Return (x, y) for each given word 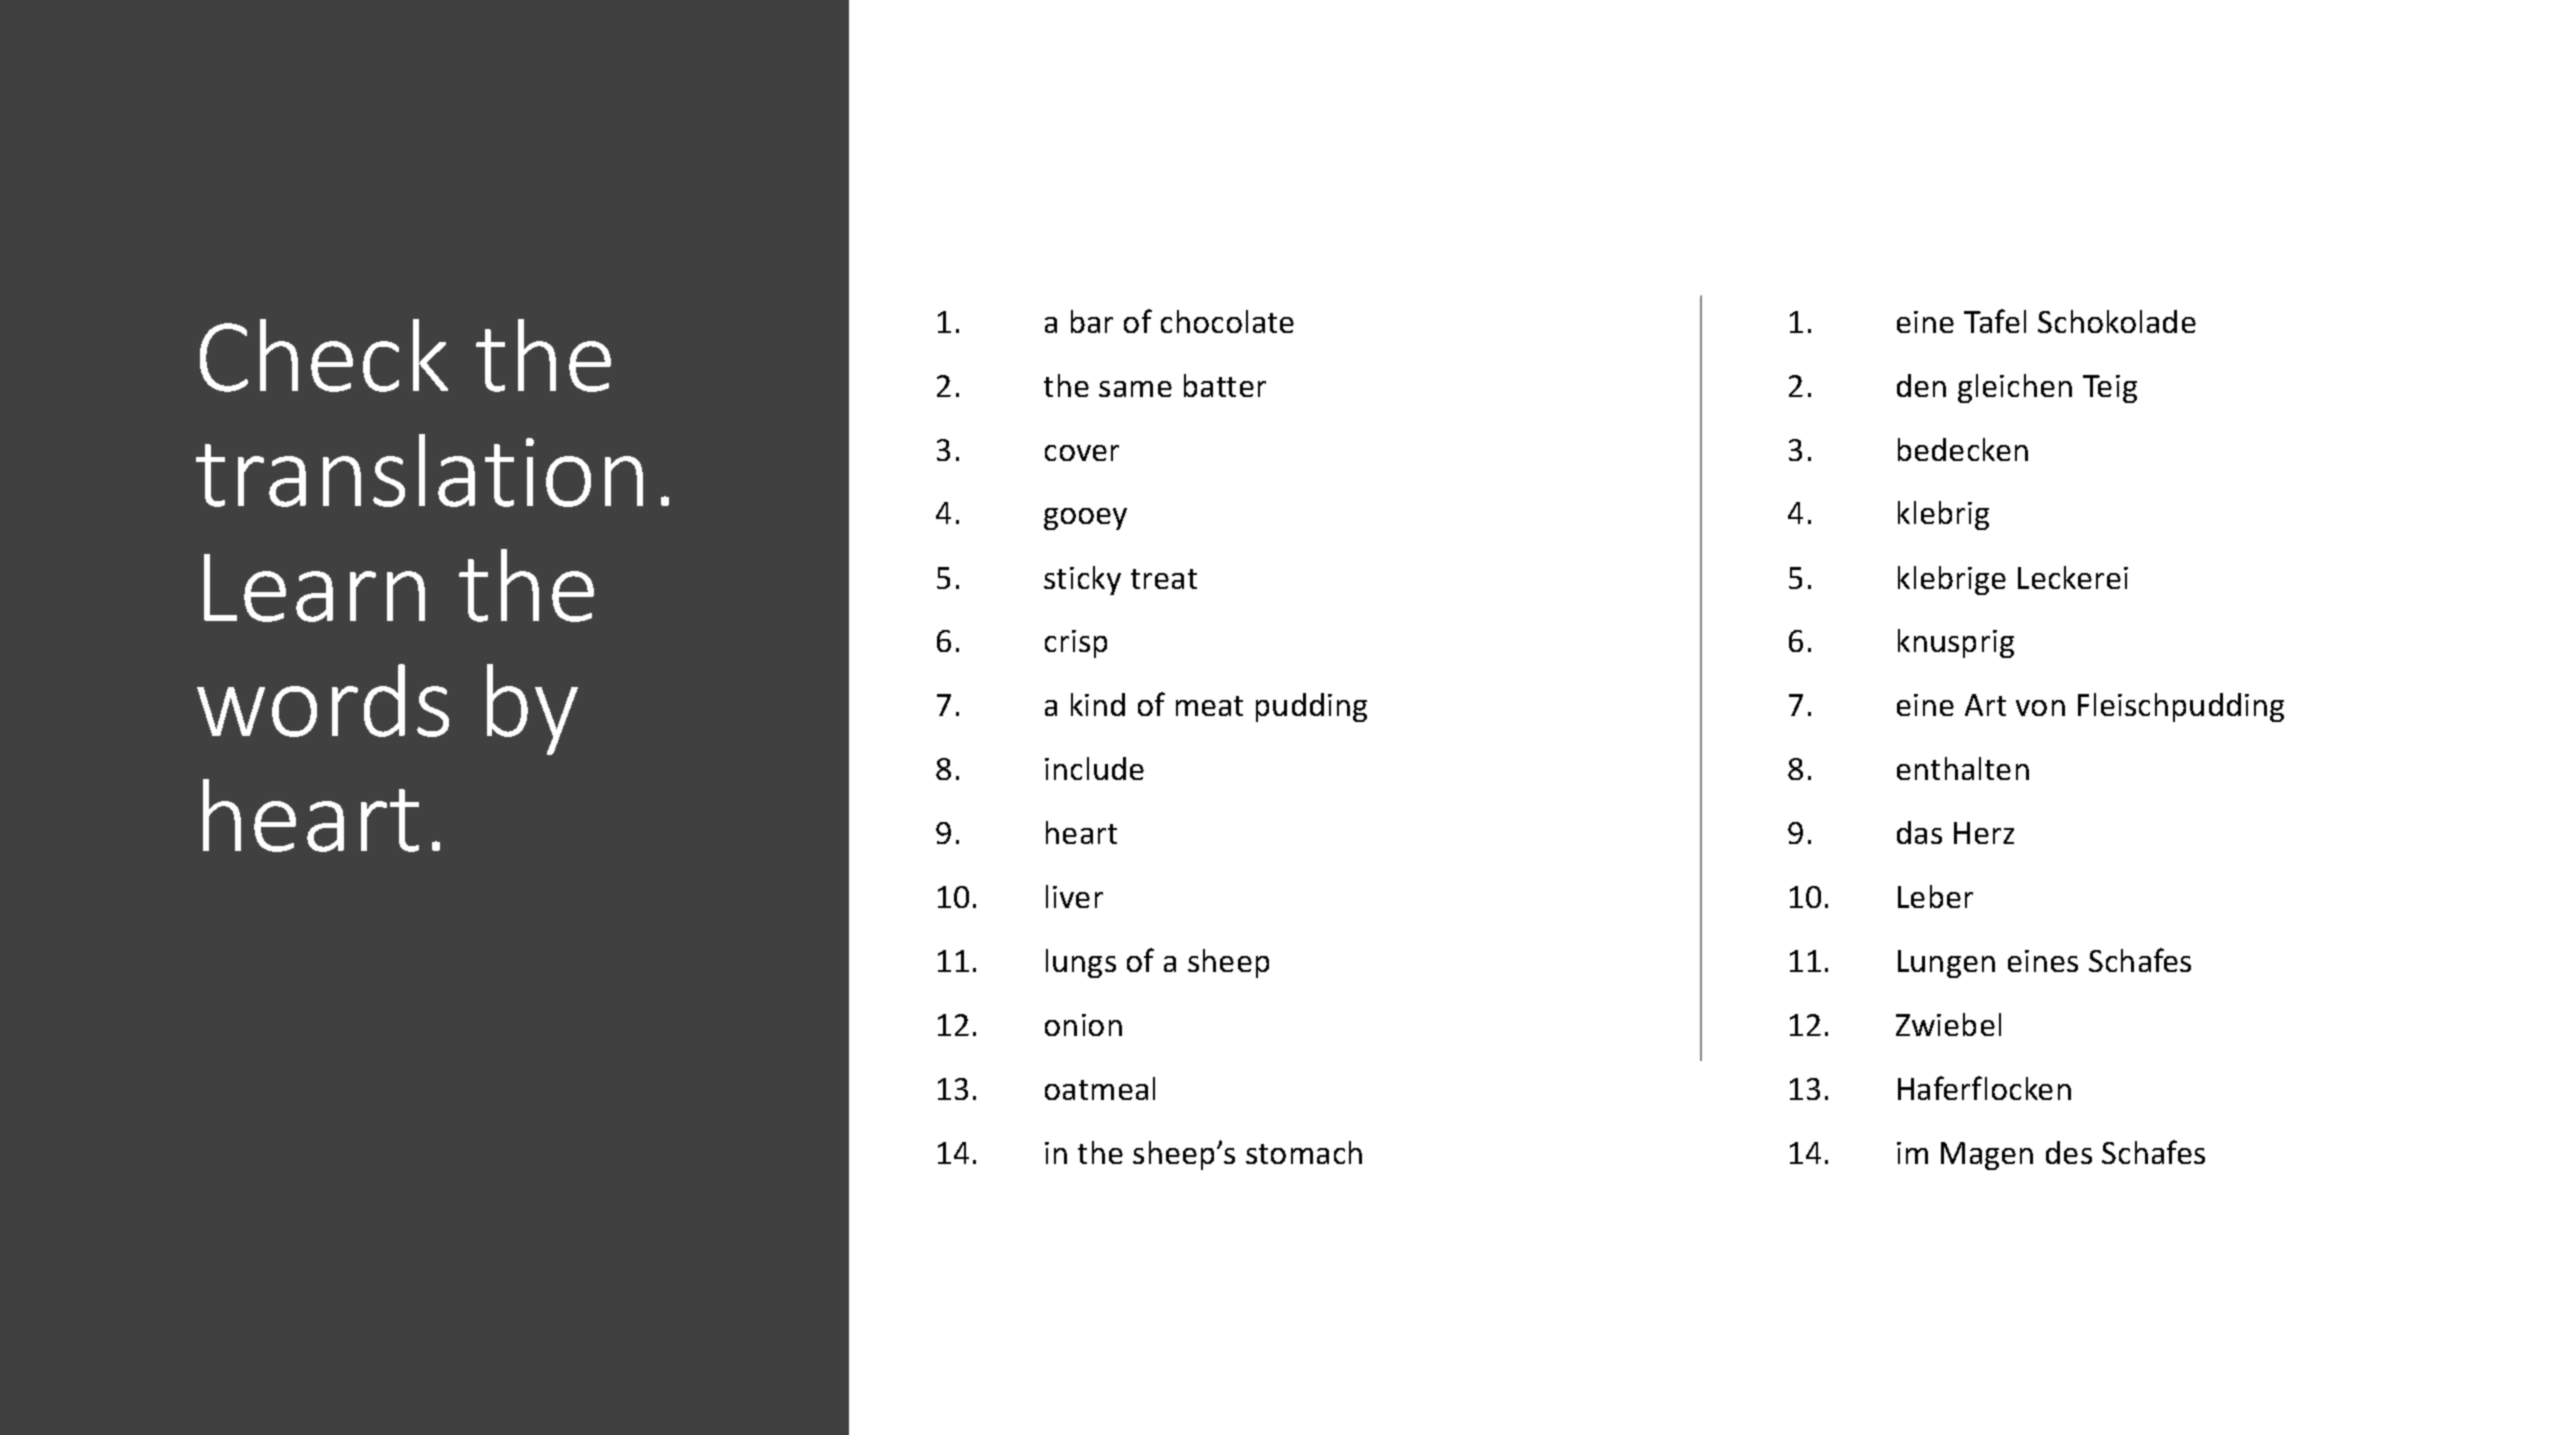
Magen (1987, 1156)
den (1921, 385)
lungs (1081, 963)
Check (324, 355)
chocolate (1227, 321)
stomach (1304, 1152)
